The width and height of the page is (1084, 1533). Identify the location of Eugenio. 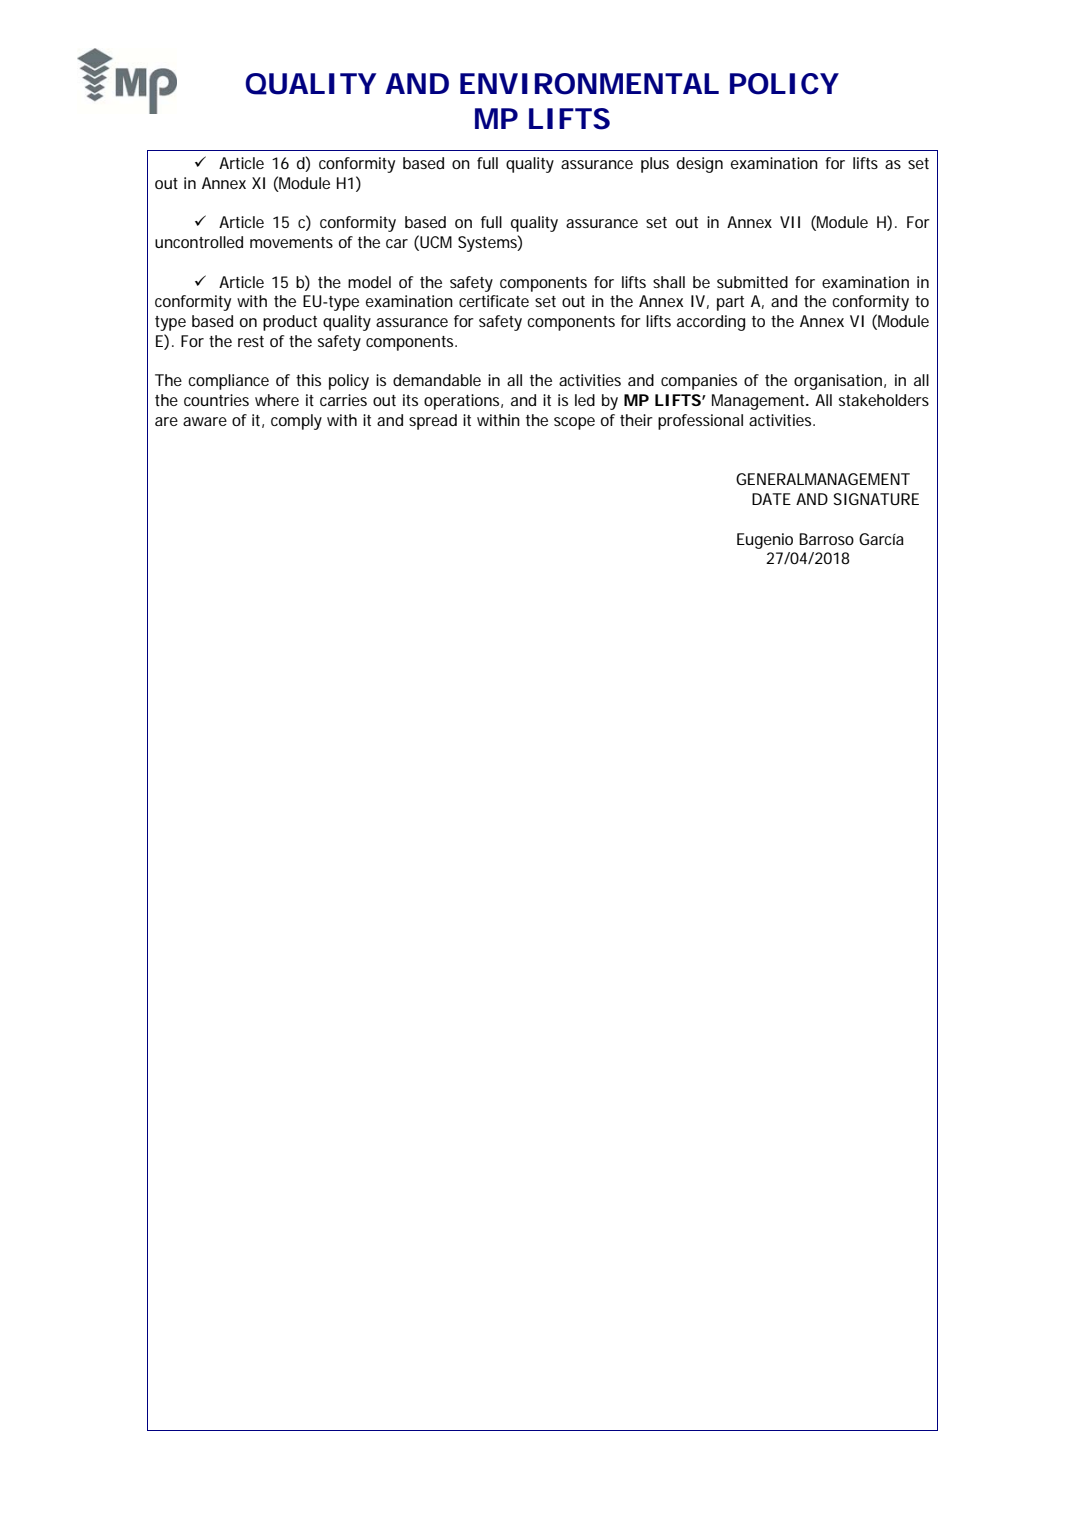
(765, 541).
